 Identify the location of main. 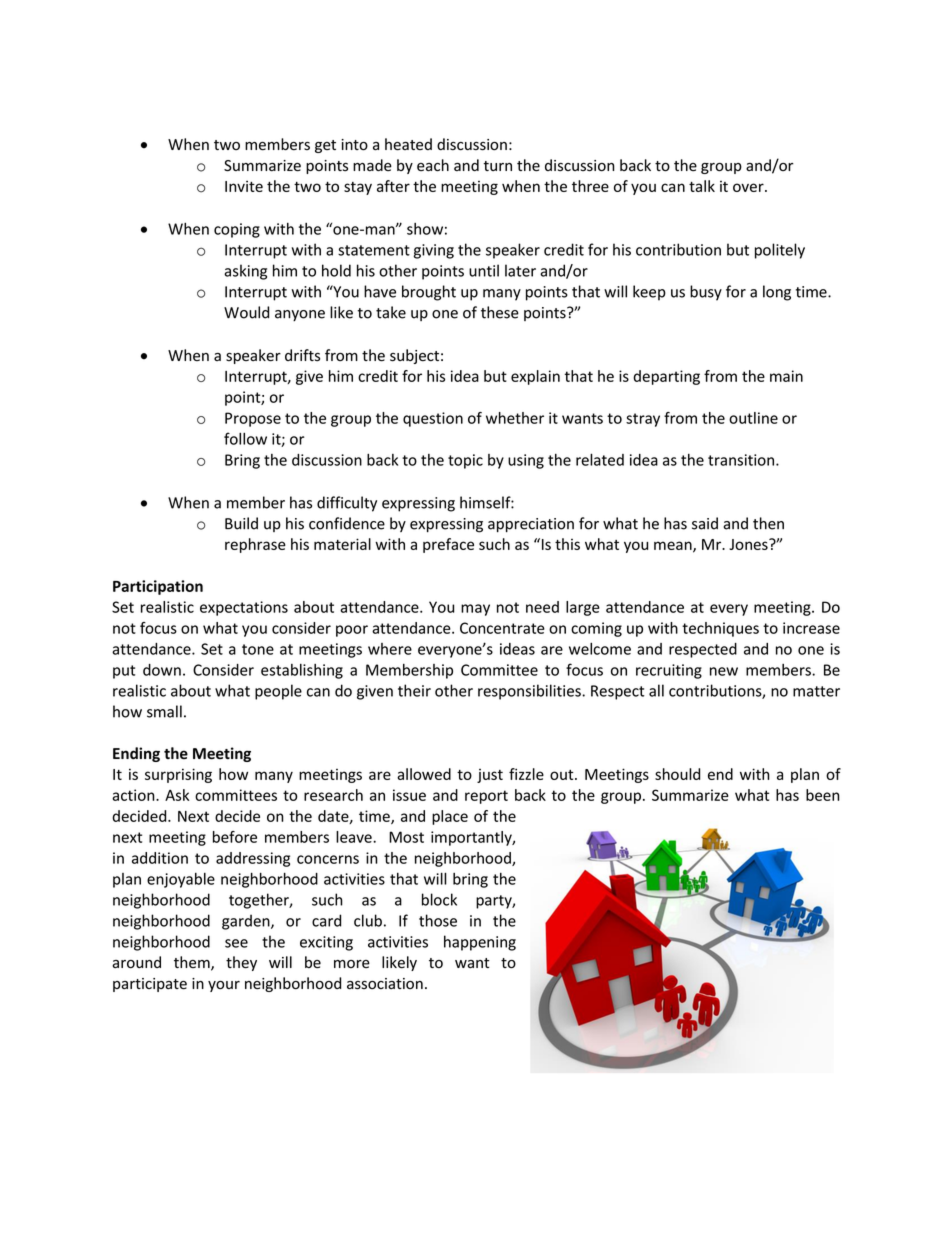
(786, 376).
